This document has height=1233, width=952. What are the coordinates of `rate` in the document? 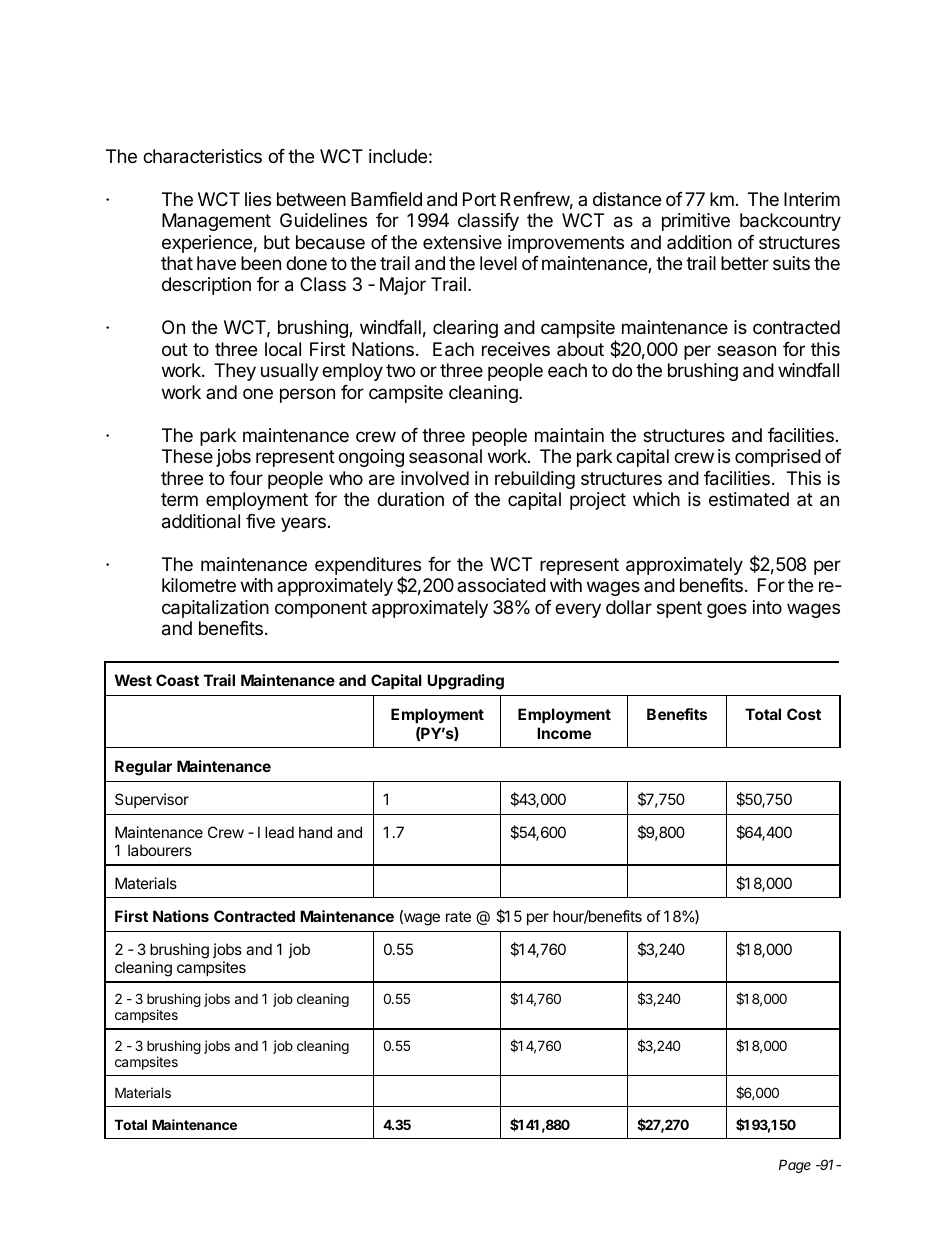 It's located at (458, 916).
